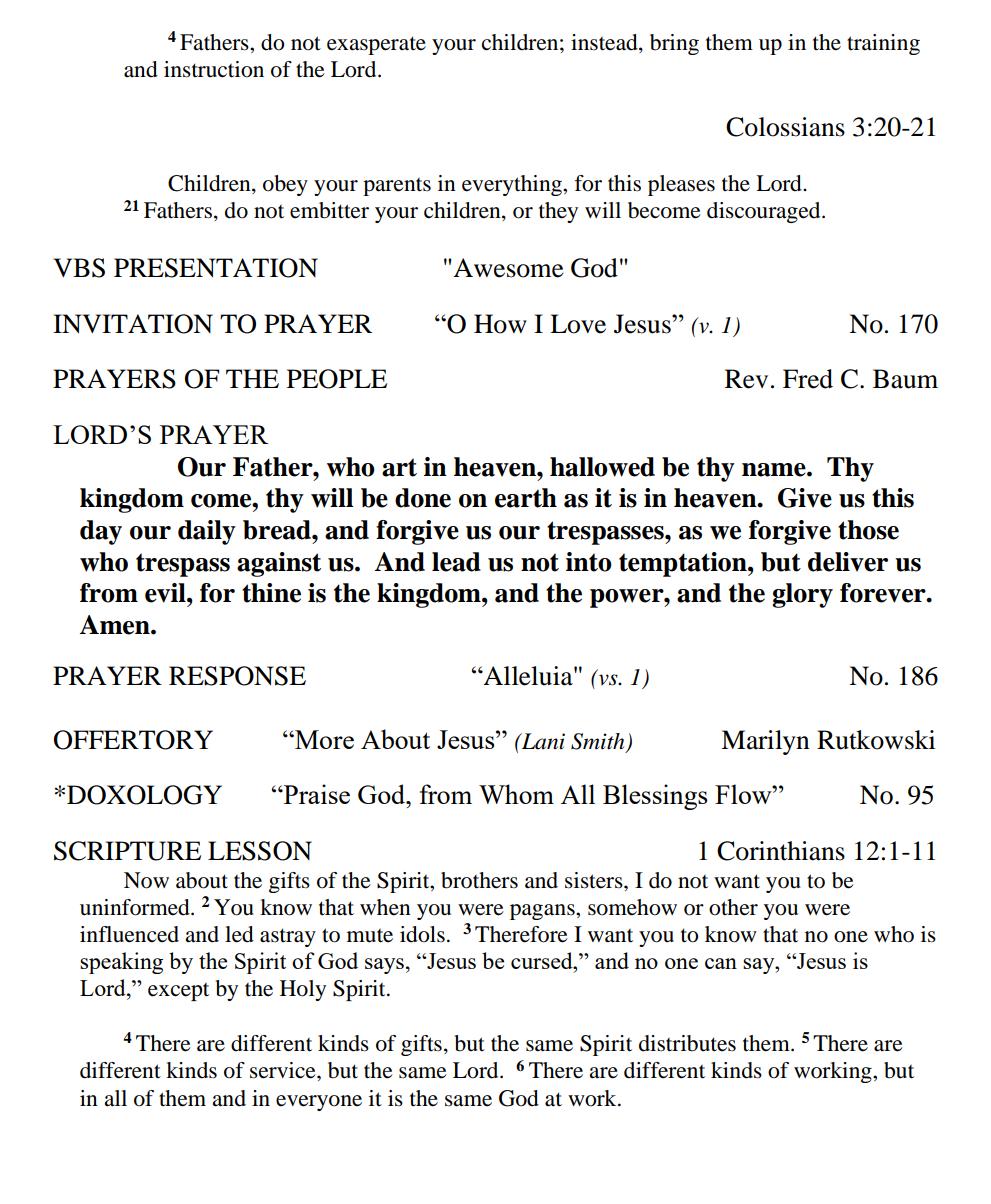  What do you see at coordinates (319, 1103) in the screenshot?
I see `everyone` at bounding box center [319, 1103].
